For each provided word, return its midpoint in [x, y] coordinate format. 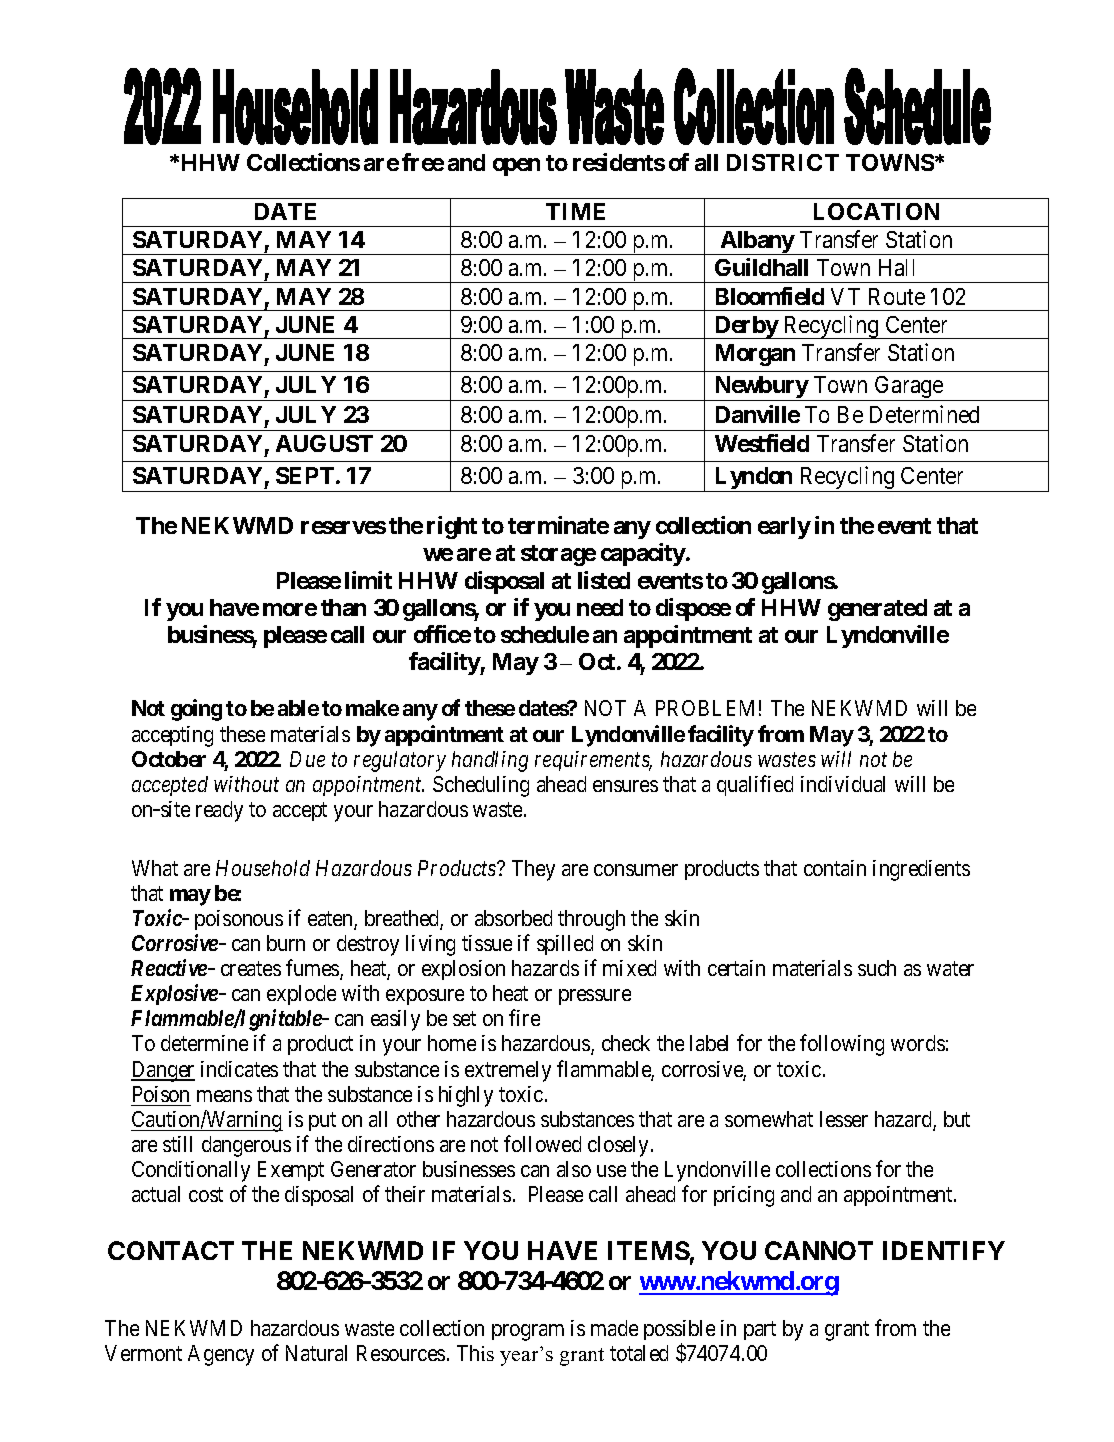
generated [877, 610]
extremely [508, 1071]
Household [263, 868]
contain [835, 868]
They [533, 870]
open [516, 167]
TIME [575, 211]
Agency [221, 1355]
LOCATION [876, 211]
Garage [909, 388]
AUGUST [324, 443]
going [196, 710]
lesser [844, 1119]
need [600, 607]
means [224, 1096]
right [452, 527]
